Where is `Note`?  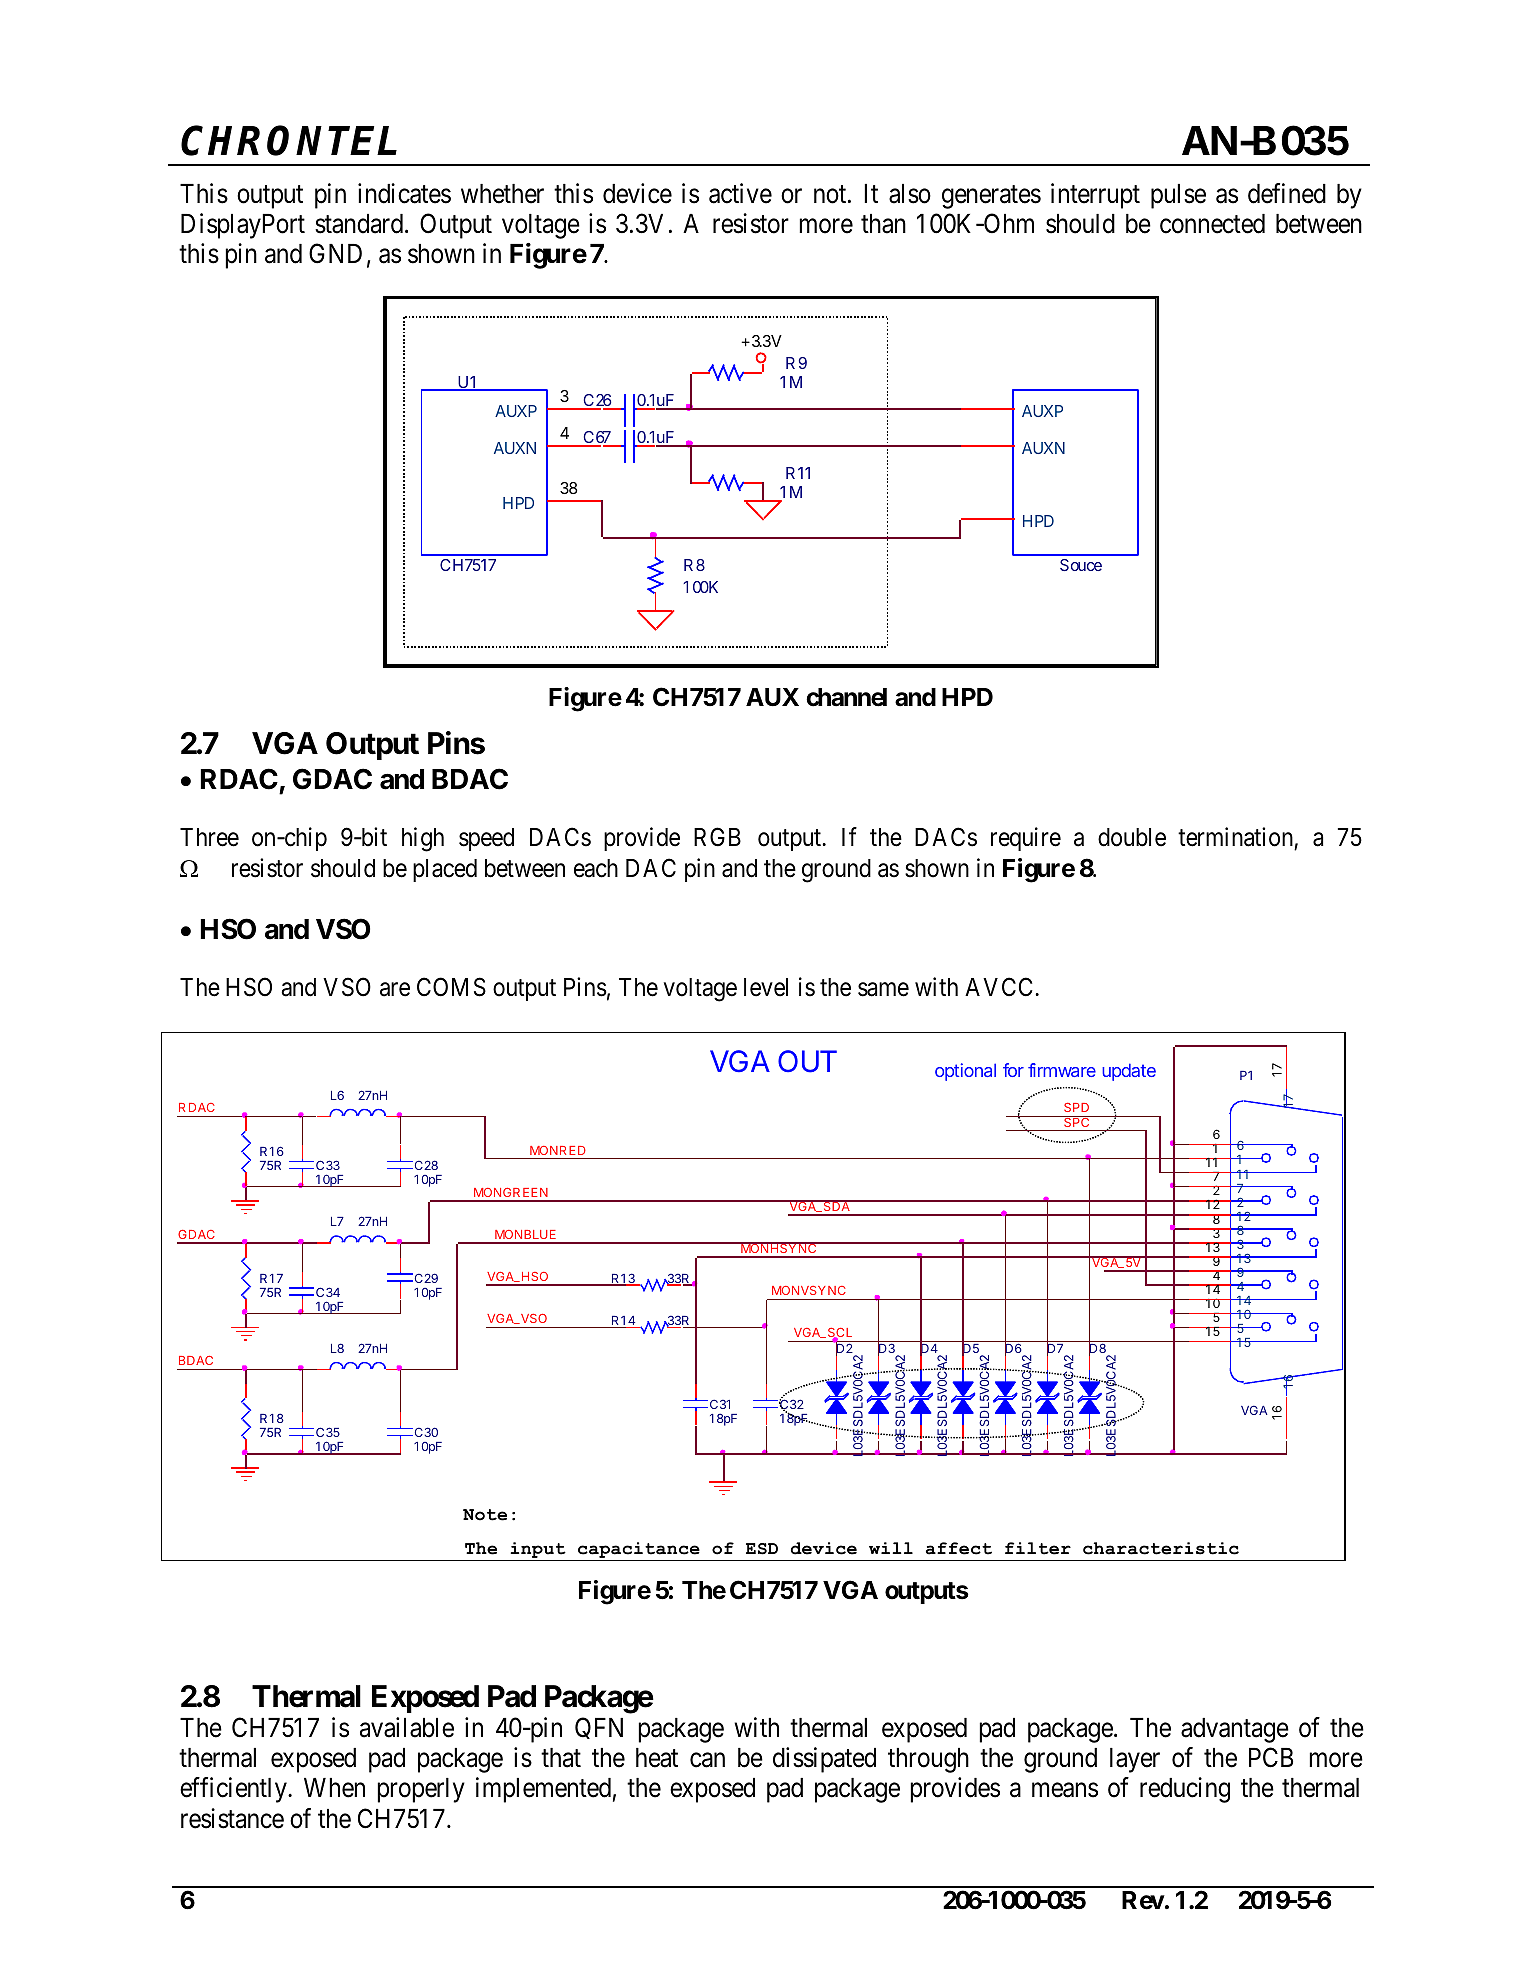 Note is located at coordinates (485, 1515).
